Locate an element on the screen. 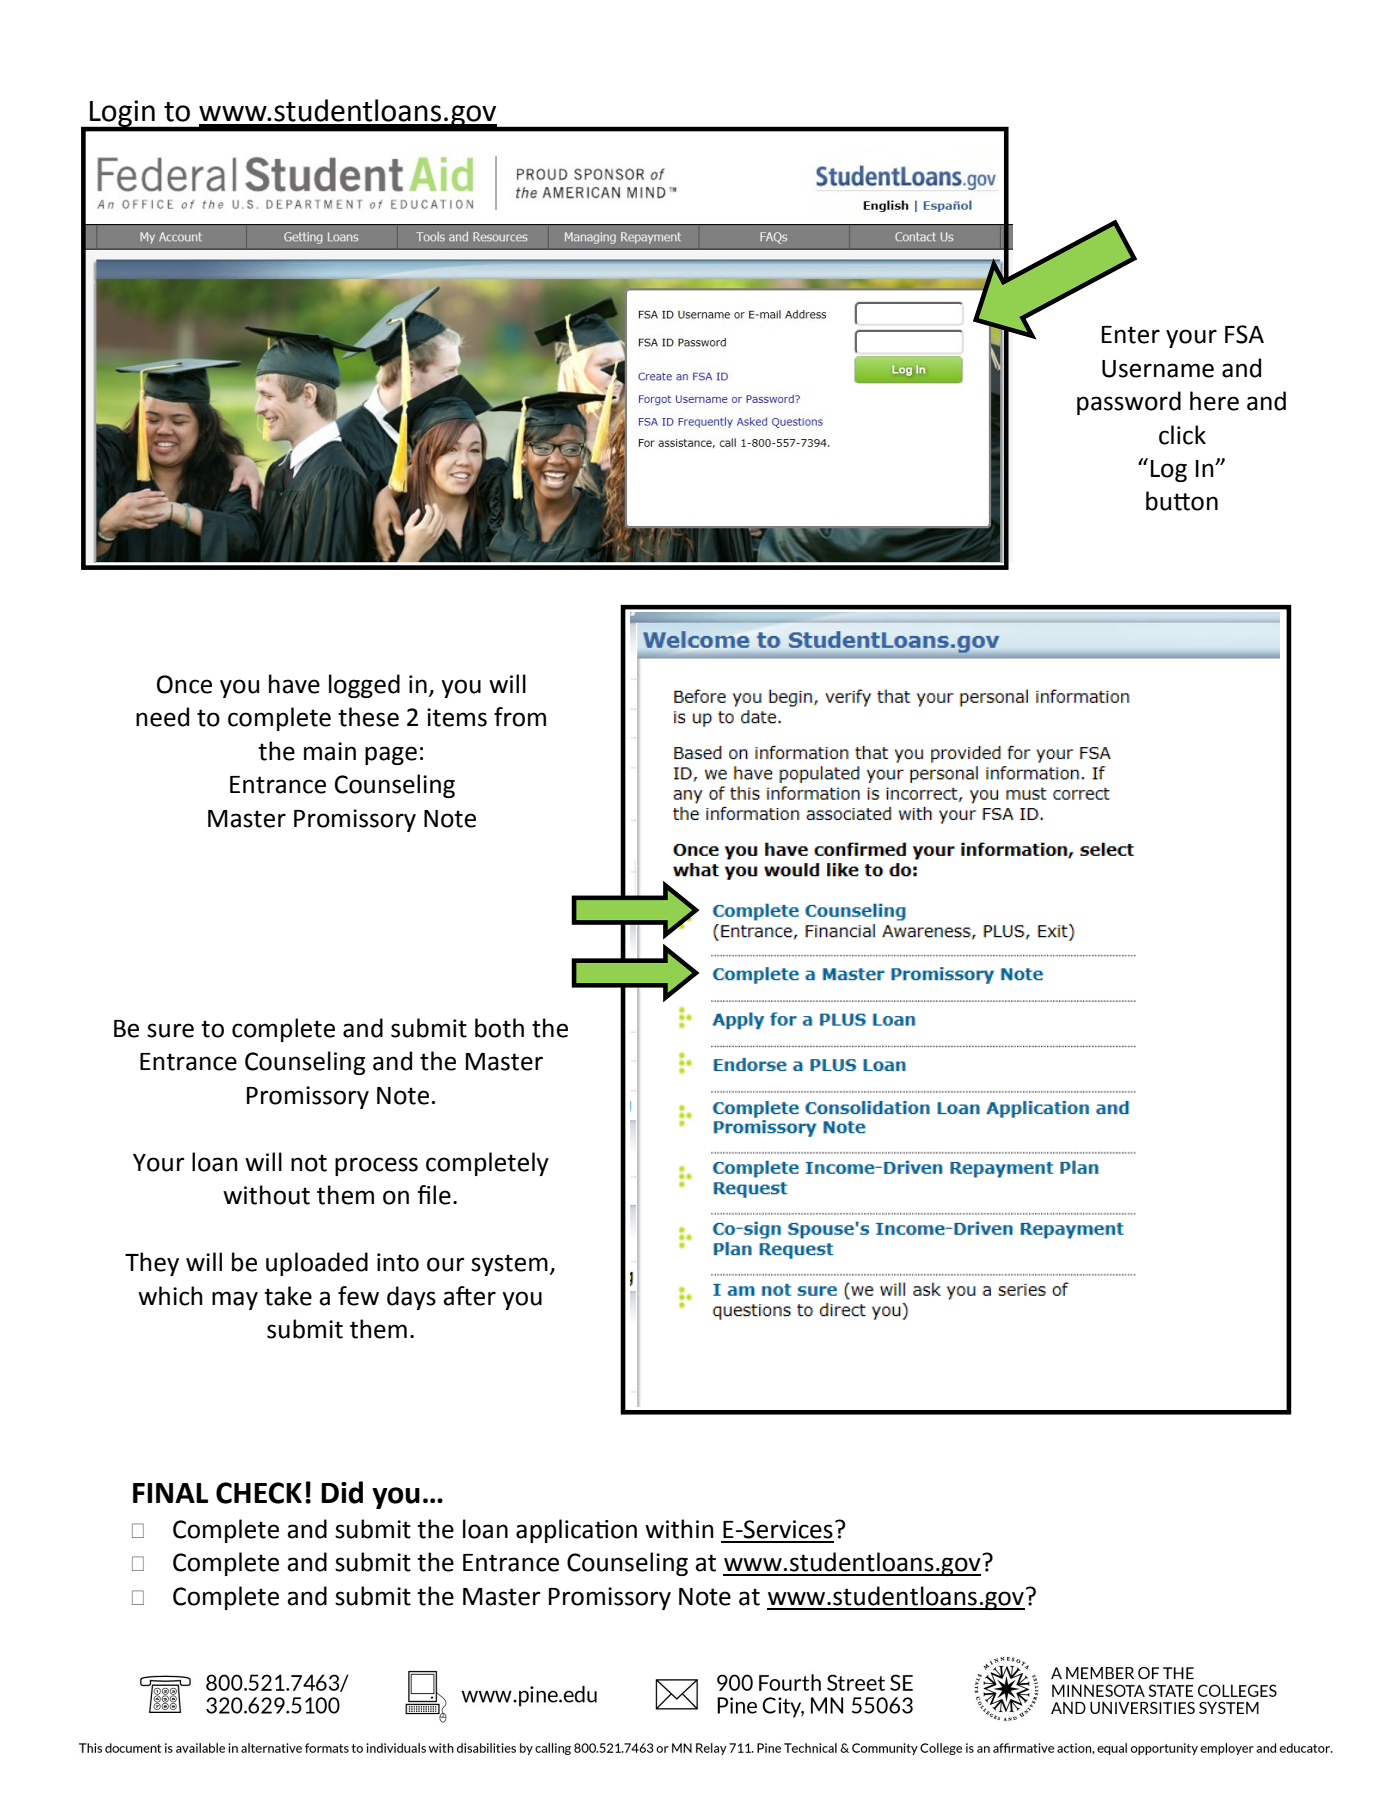 This screenshot has width=1398, height=1809. CHECK is located at coordinates (259, 1493).
